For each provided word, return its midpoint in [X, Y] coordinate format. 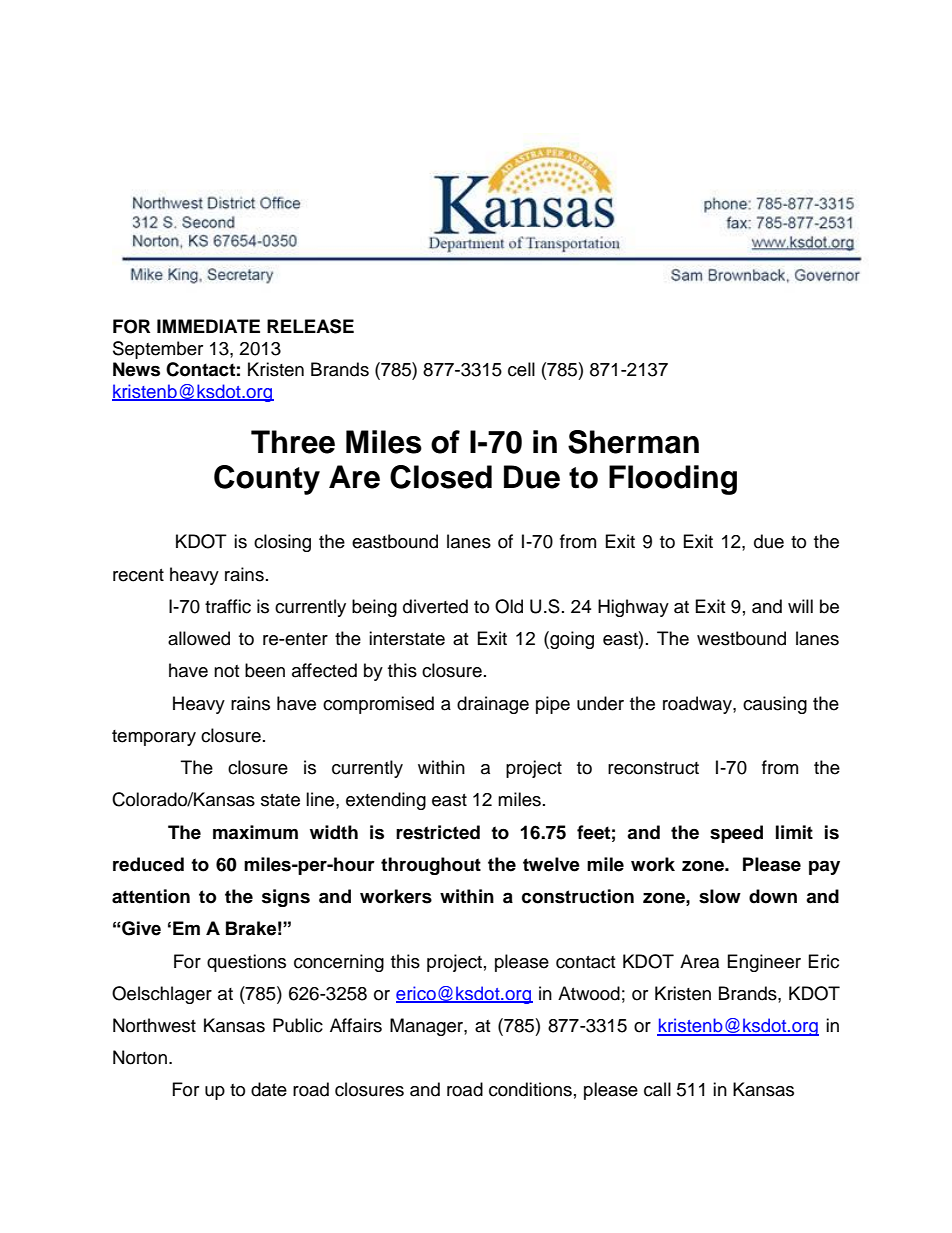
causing [775, 705]
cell [521, 369]
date [269, 1089]
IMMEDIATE [208, 326]
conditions [530, 1089]
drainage [493, 705]
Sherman [633, 442]
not [226, 671]
